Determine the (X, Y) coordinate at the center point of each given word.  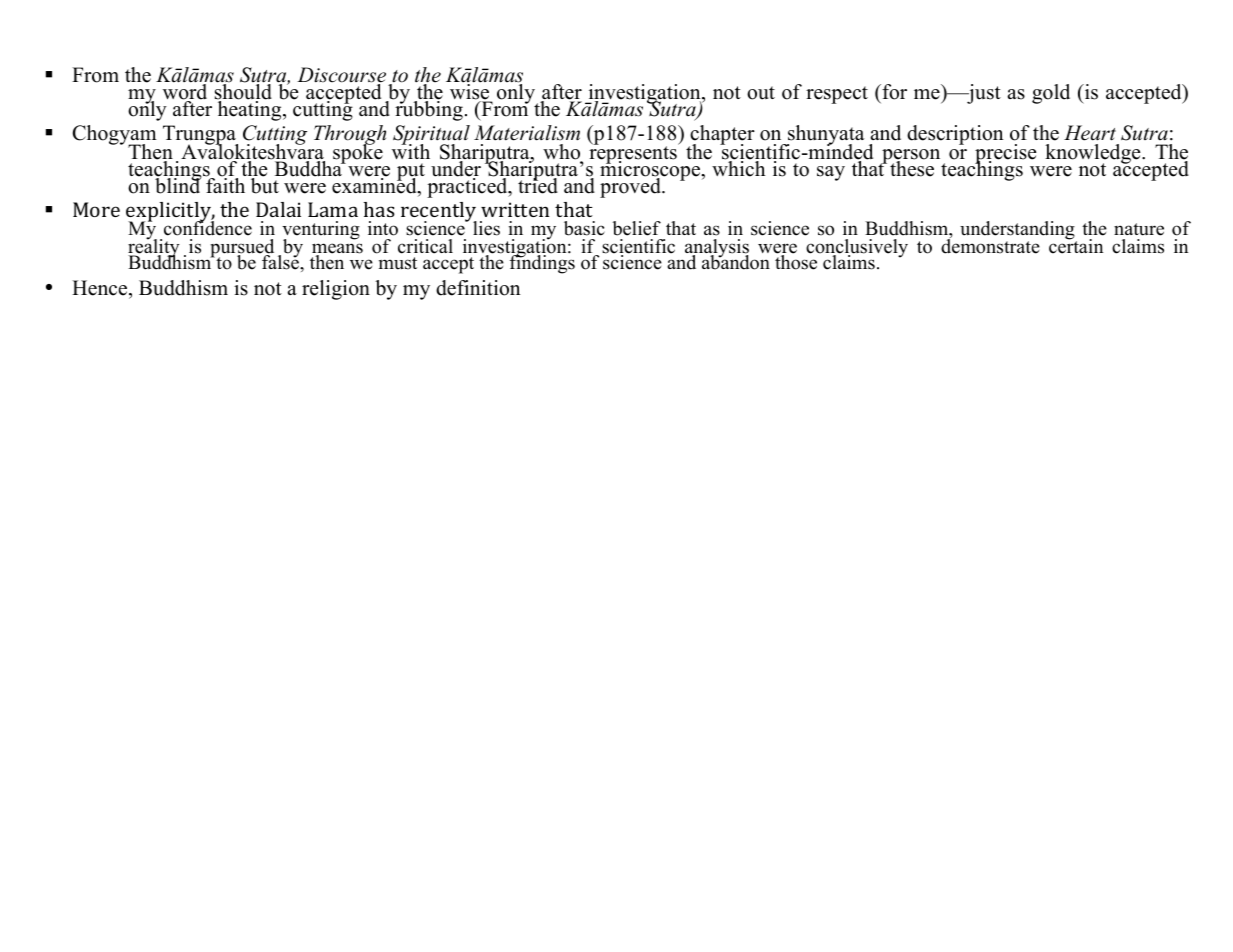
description (955, 135)
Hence (101, 288)
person (911, 157)
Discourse (341, 76)
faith (225, 184)
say (831, 173)
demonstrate (990, 245)
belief (636, 228)
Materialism (527, 133)
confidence (208, 227)
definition (478, 288)
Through (350, 136)
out (761, 93)
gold (1051, 94)
